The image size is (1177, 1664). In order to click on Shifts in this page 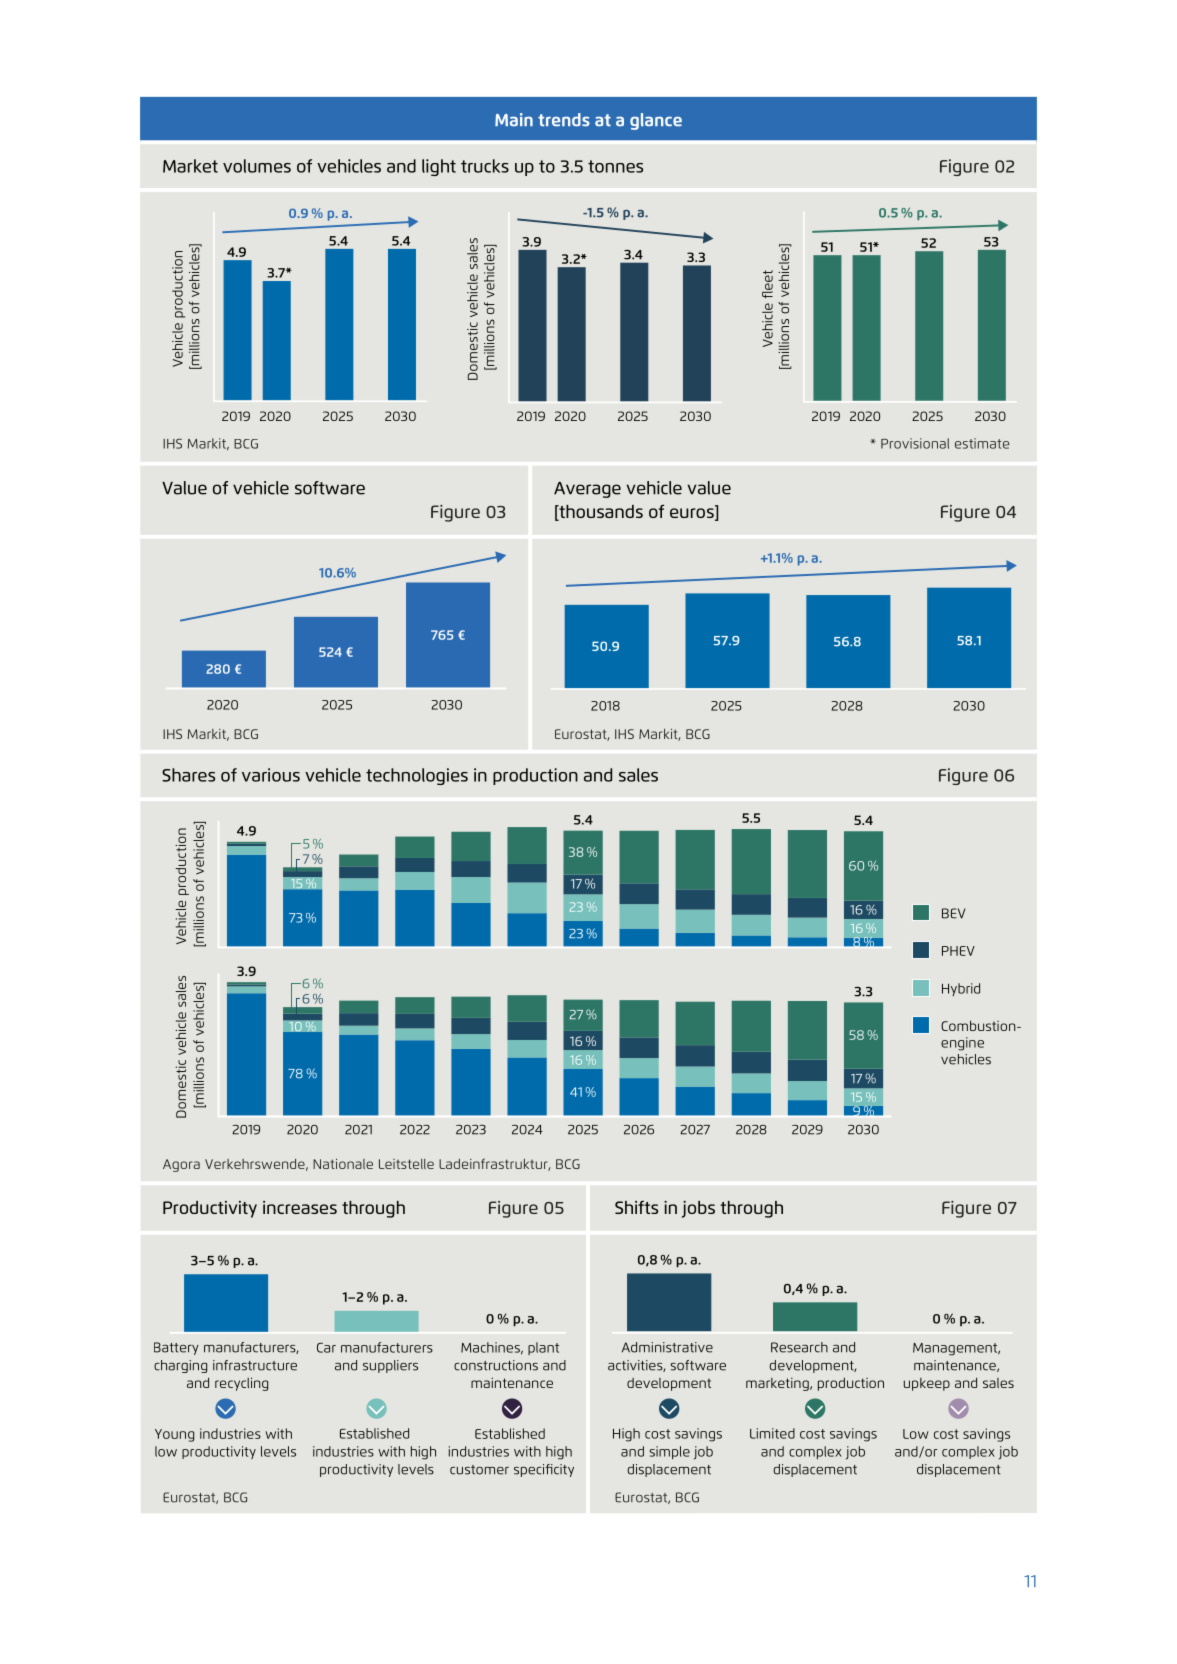, I will do `click(636, 1207)`.
